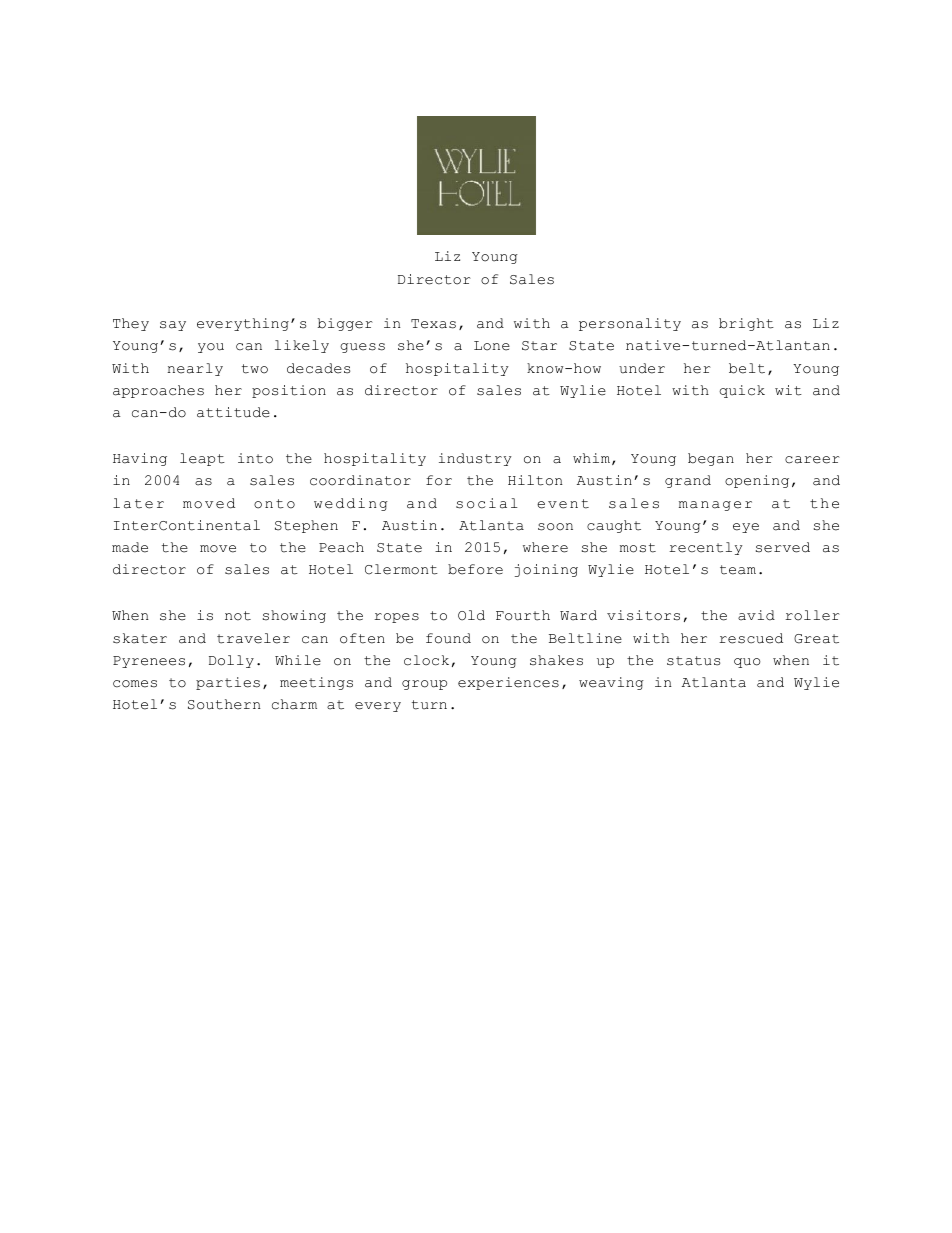 This document has height=1233, width=952. What do you see at coordinates (535, 480) in the document?
I see `Hilton` at bounding box center [535, 480].
